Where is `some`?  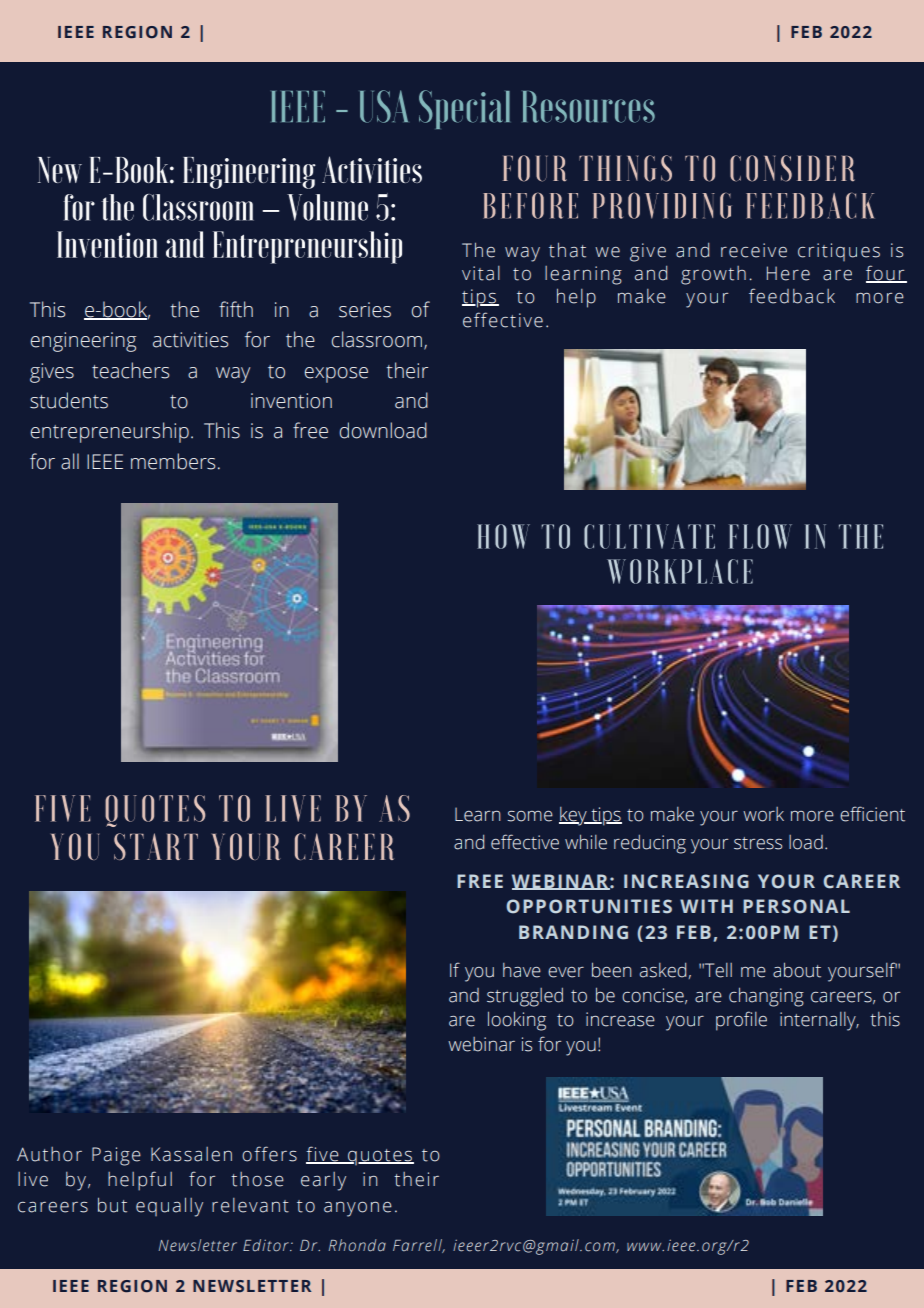 some is located at coordinates (530, 816).
